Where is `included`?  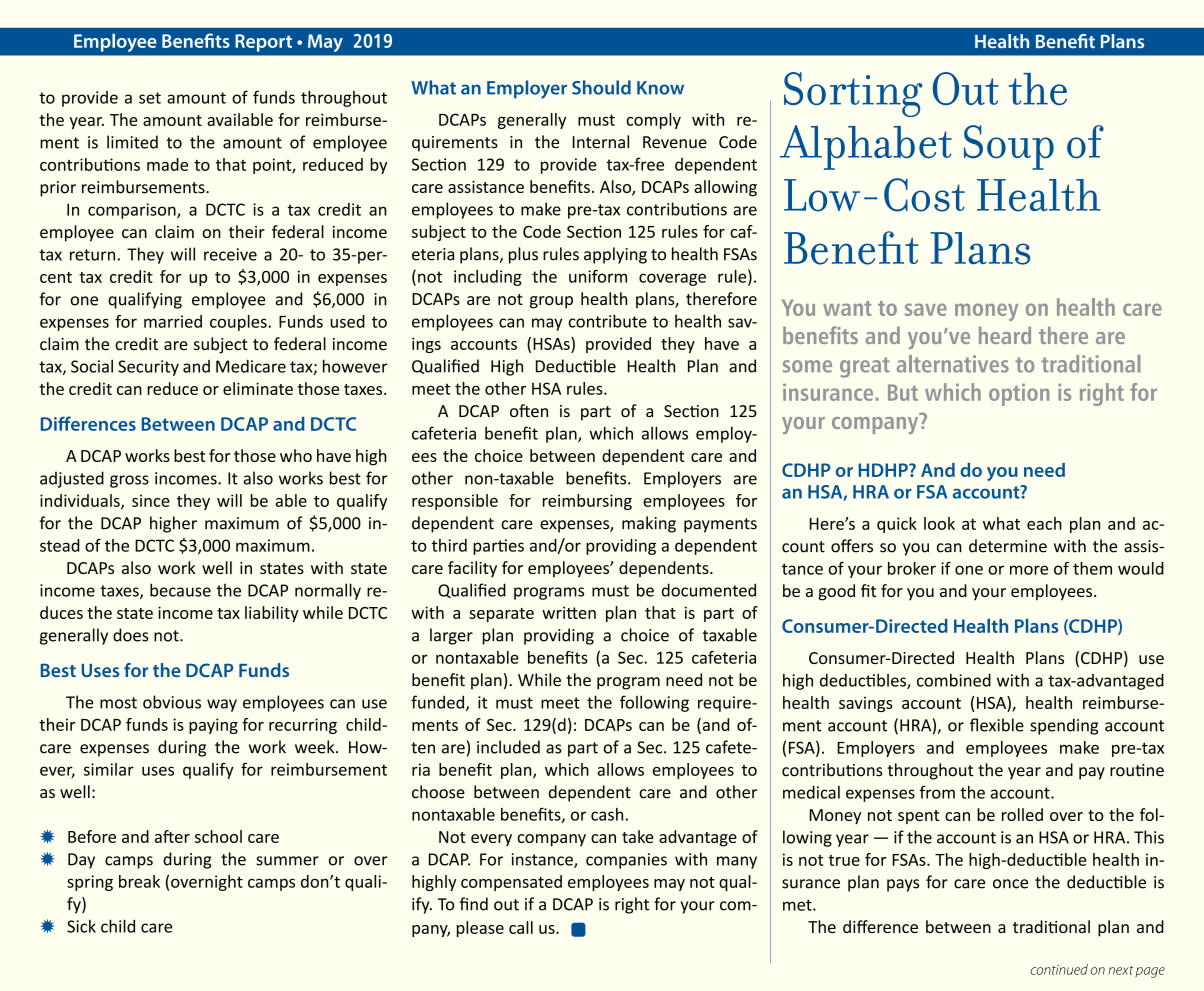
included is located at coordinates (508, 747).
